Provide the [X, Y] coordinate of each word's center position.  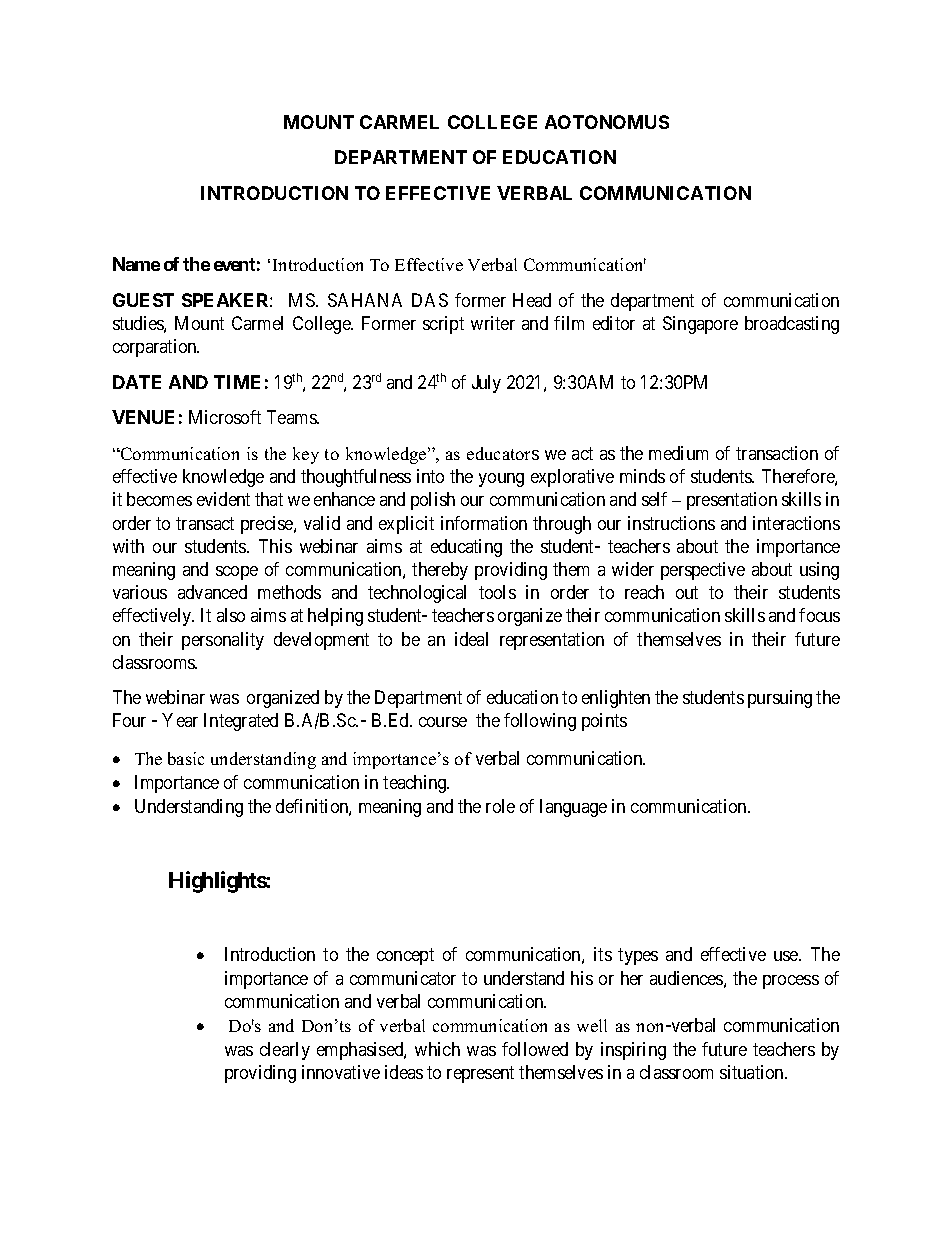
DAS [430, 300]
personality [223, 641]
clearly [285, 1051]
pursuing [780, 699]
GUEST [143, 300]
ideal [471, 639]
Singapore [700, 325]
